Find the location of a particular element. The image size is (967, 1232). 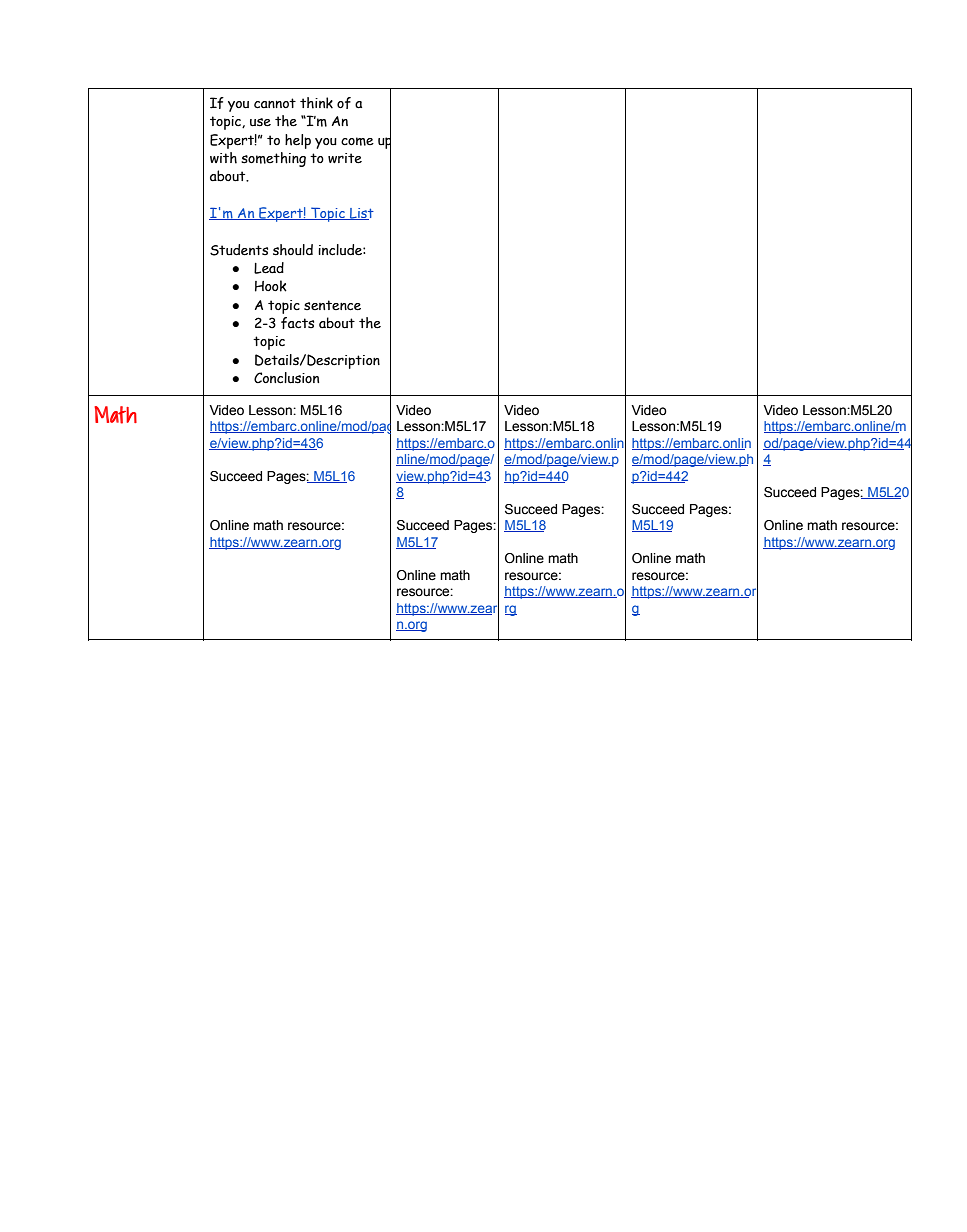

Conclusion is located at coordinates (286, 378).
